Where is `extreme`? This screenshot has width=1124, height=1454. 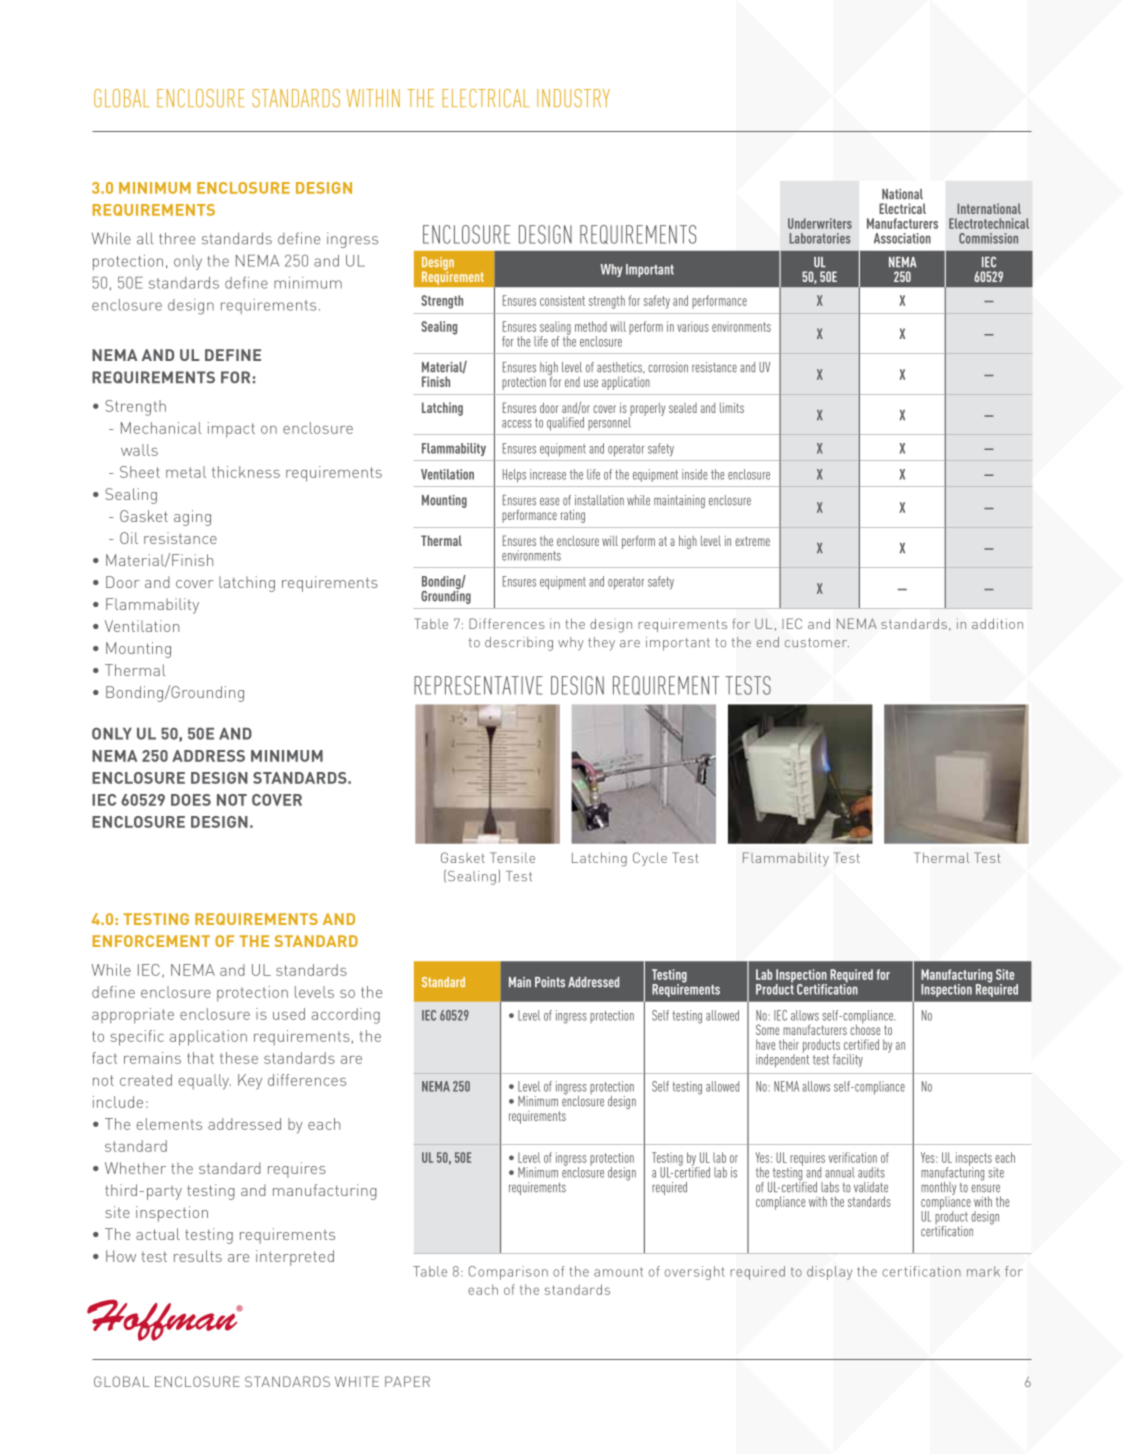
extreme is located at coordinates (752, 541).
